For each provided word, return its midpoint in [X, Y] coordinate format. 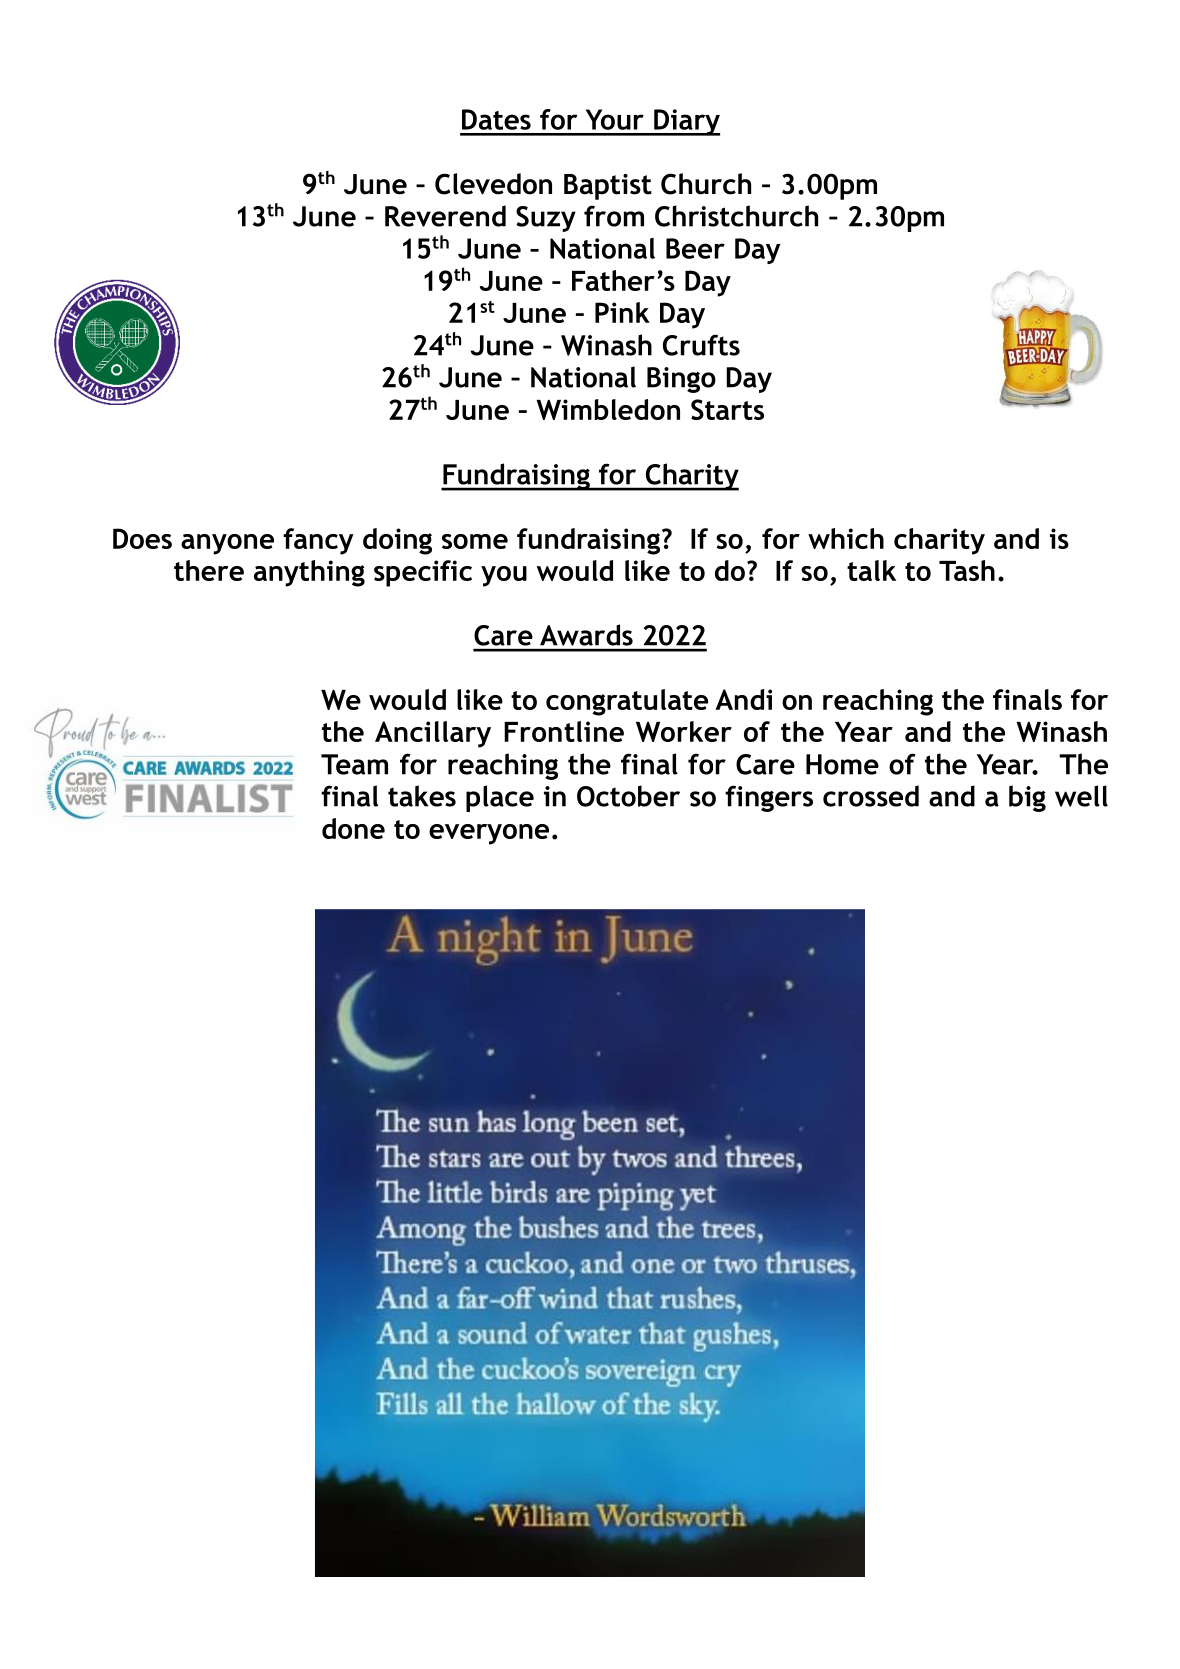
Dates [496, 119]
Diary [686, 122]
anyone [227, 544]
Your [615, 119]
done [353, 828]
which [846, 538]
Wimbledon [608, 409]
